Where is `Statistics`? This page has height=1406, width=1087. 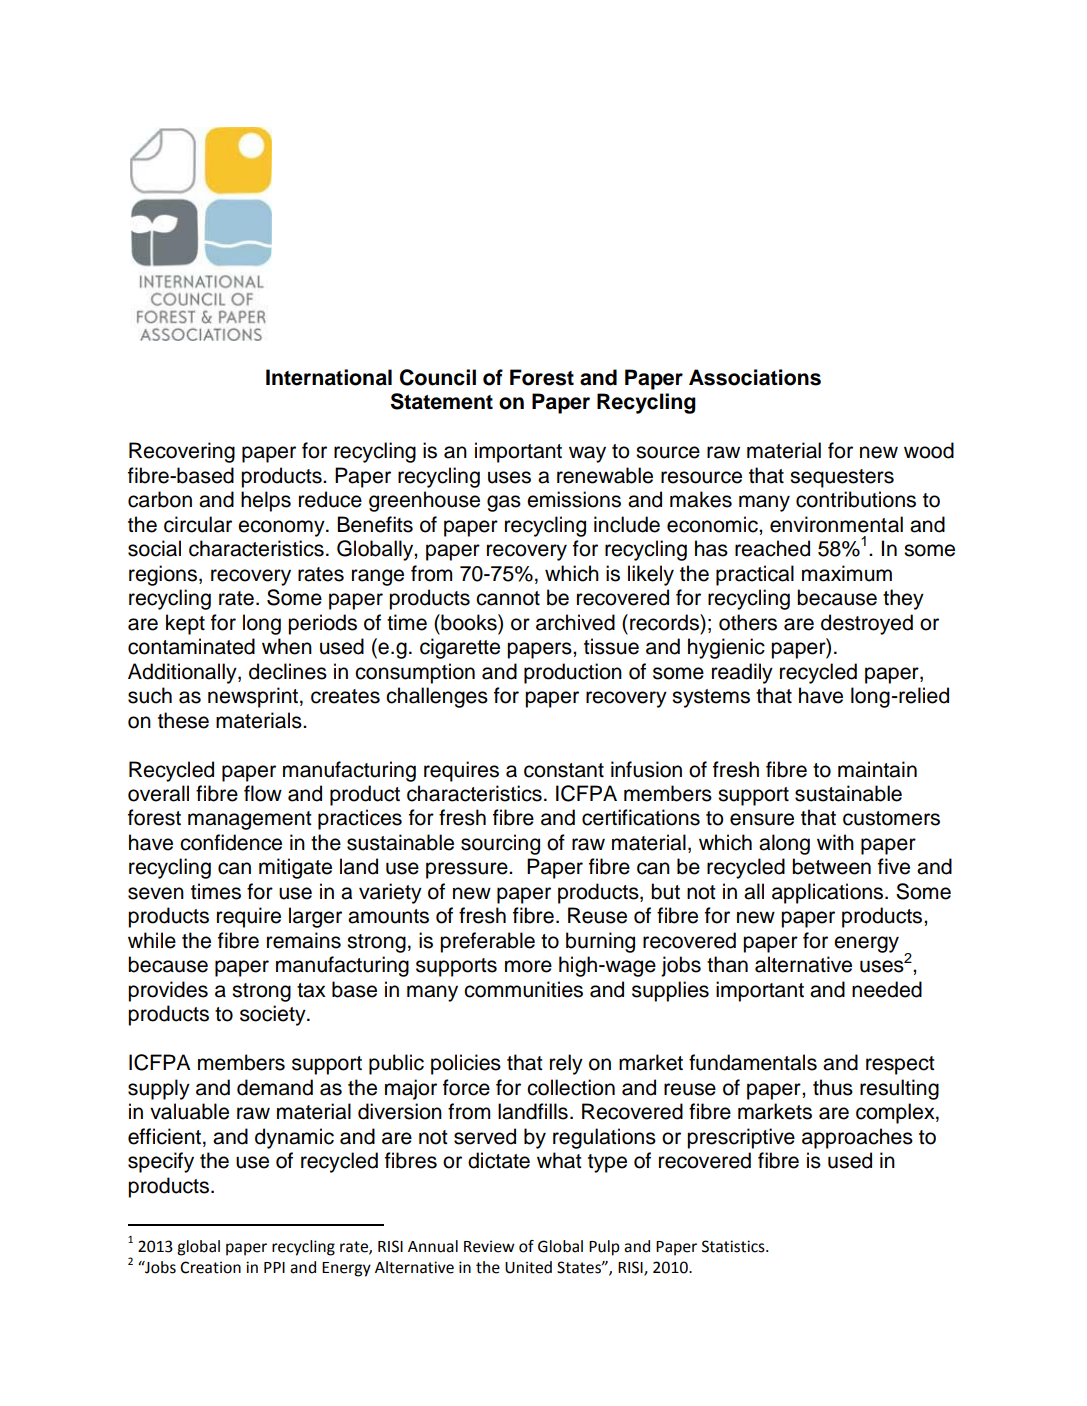
Statistics is located at coordinates (734, 1246).
